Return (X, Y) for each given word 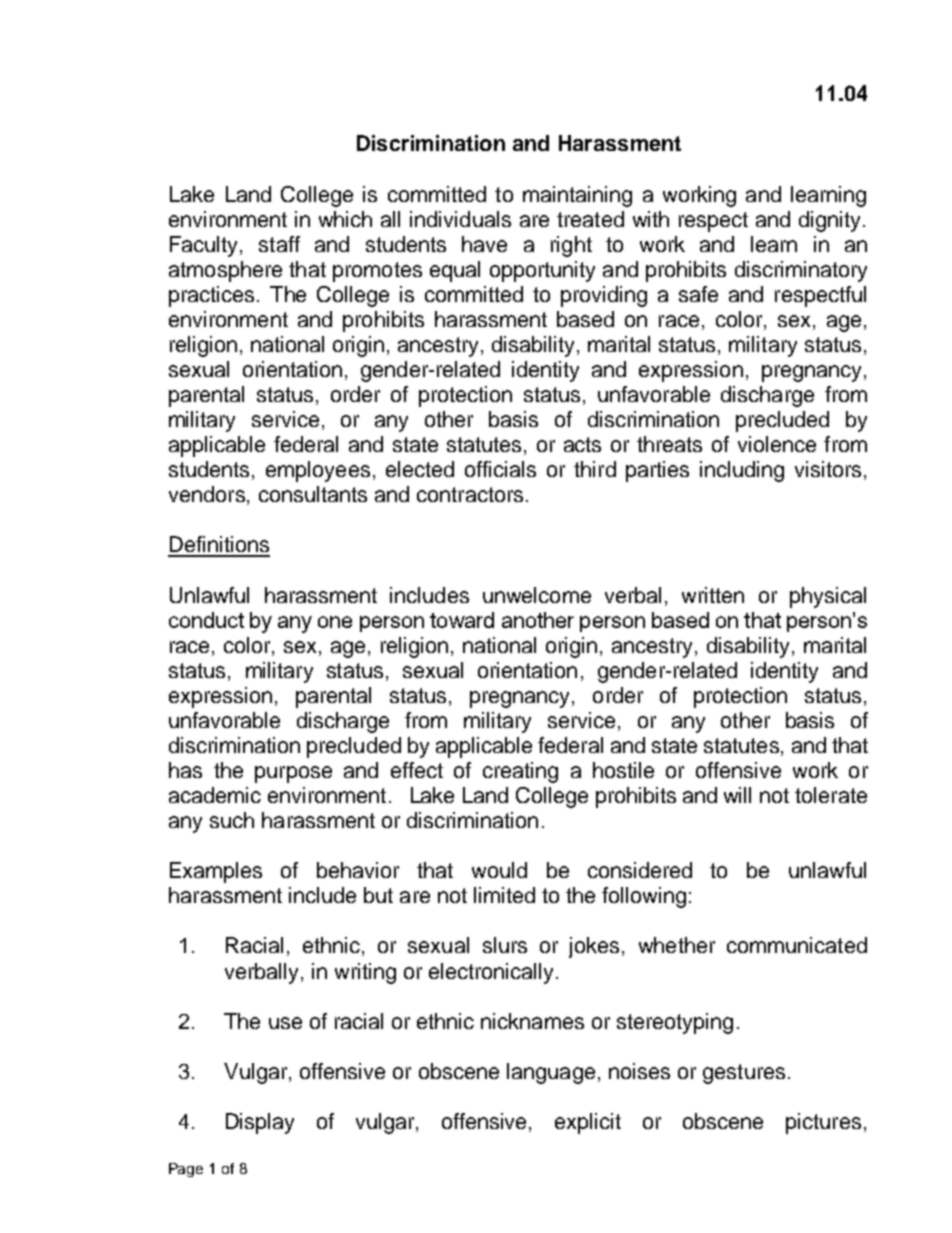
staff (279, 244)
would (499, 870)
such (232, 820)
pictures (823, 1123)
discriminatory (801, 271)
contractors (470, 494)
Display (260, 1123)
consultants (313, 494)
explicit (588, 1123)
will (737, 795)
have (484, 244)
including (742, 471)
